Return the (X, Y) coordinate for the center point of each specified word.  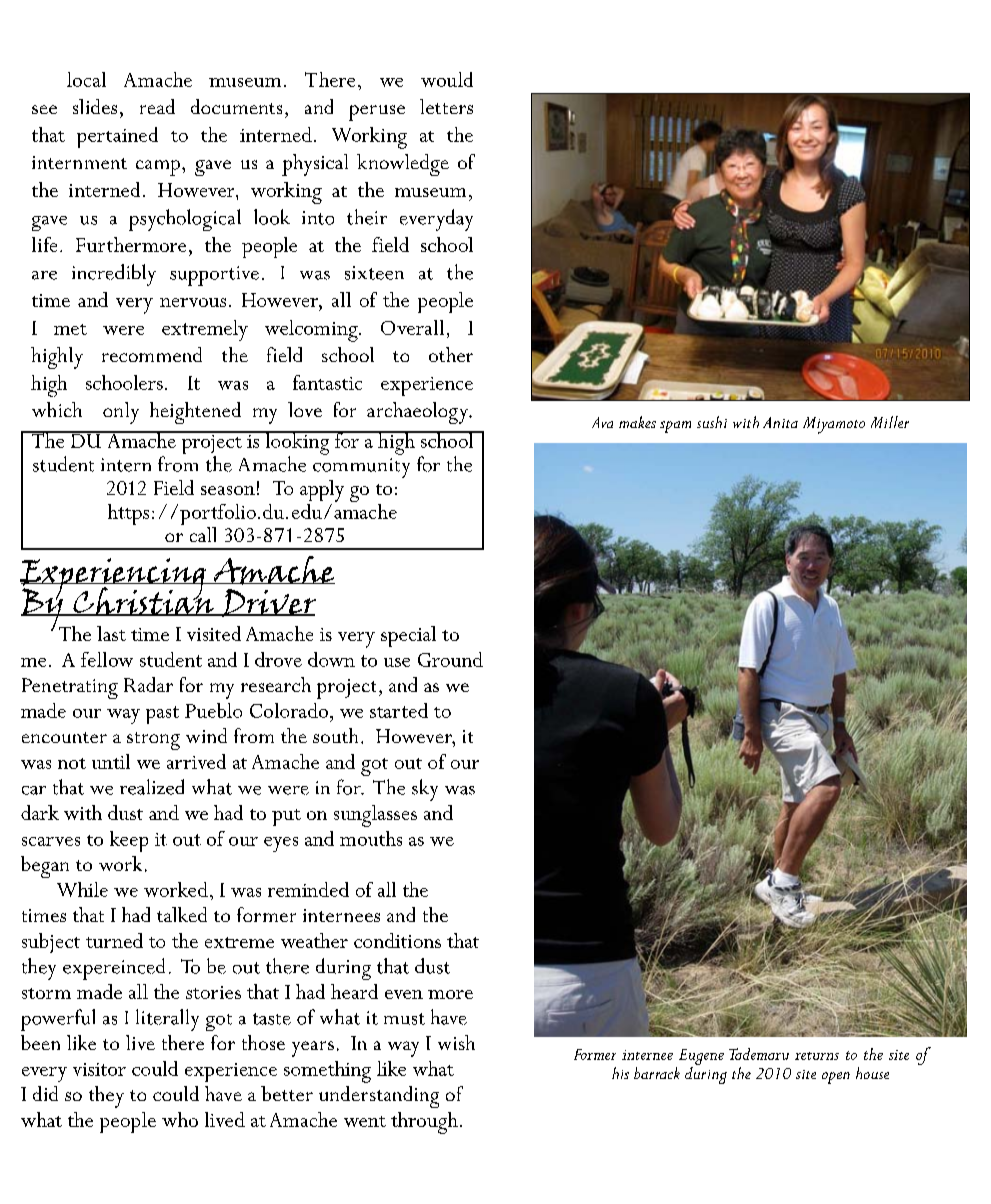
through (424, 1123)
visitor (99, 1069)
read (157, 106)
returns (817, 1056)
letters (446, 106)
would (447, 79)
